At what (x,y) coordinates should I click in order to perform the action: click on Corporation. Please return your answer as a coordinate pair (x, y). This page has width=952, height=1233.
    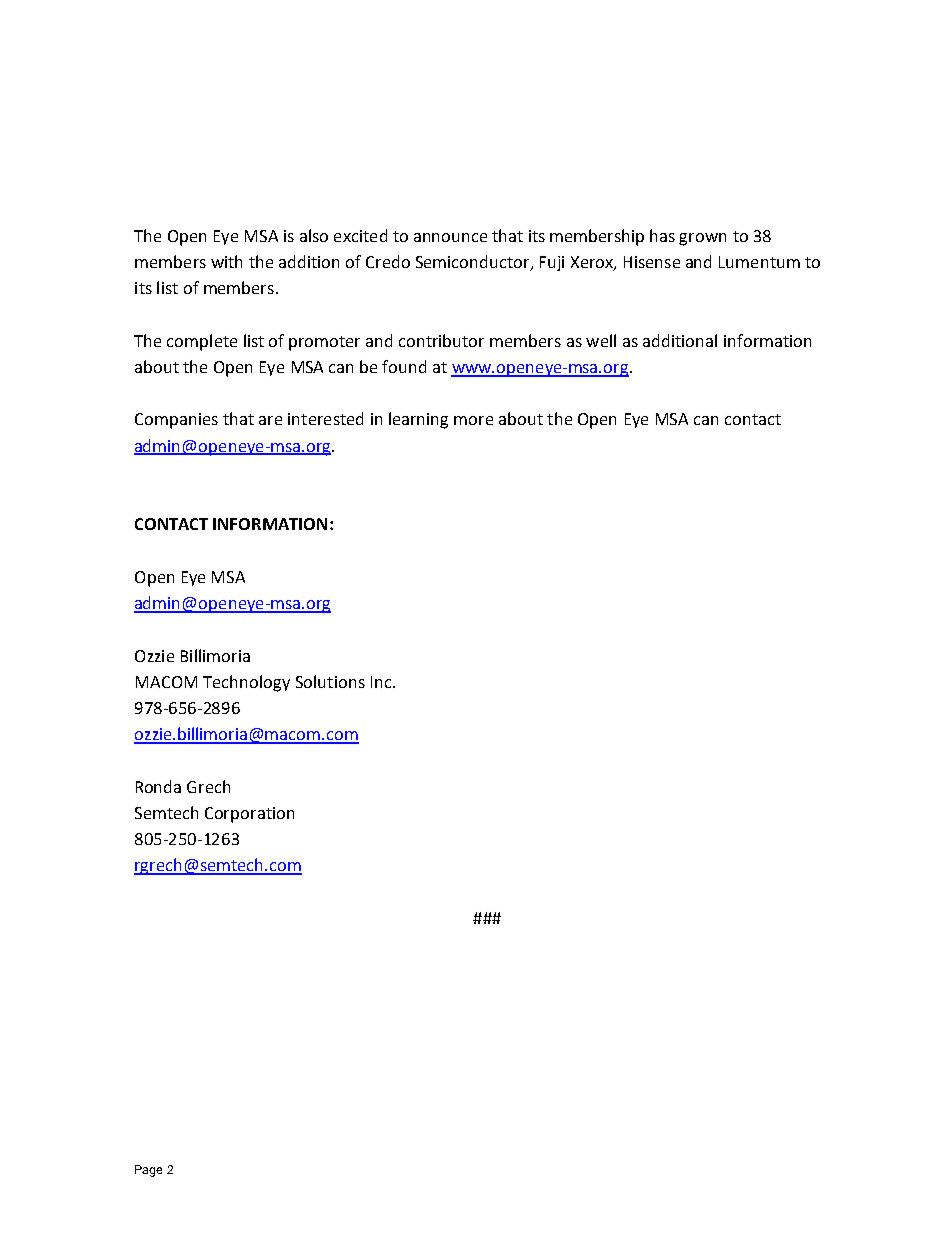
    Looking at the image, I should click on (249, 815).
